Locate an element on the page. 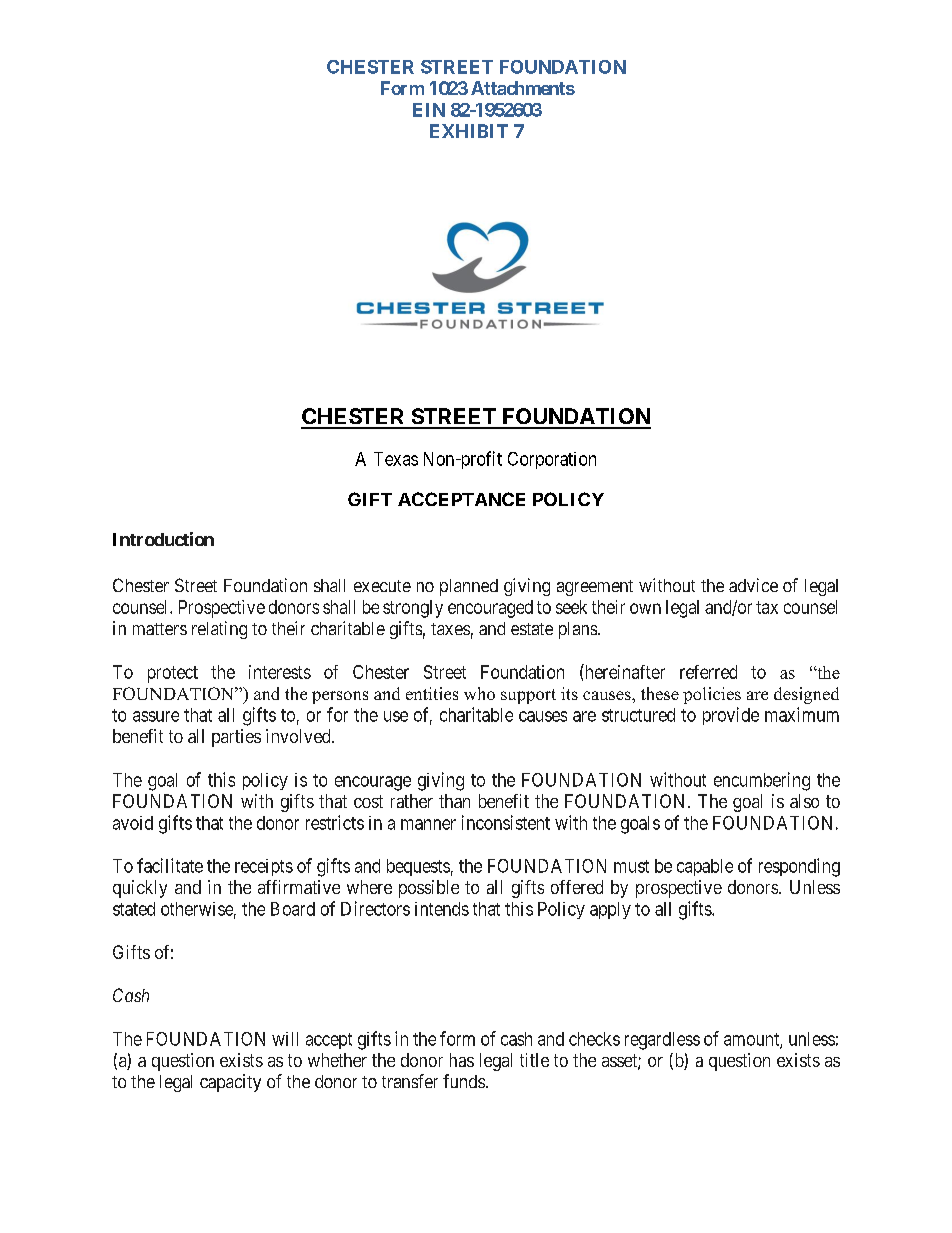 Image resolution: width=952 pixels, height=1233 pixels. Corporation is located at coordinates (552, 460).
